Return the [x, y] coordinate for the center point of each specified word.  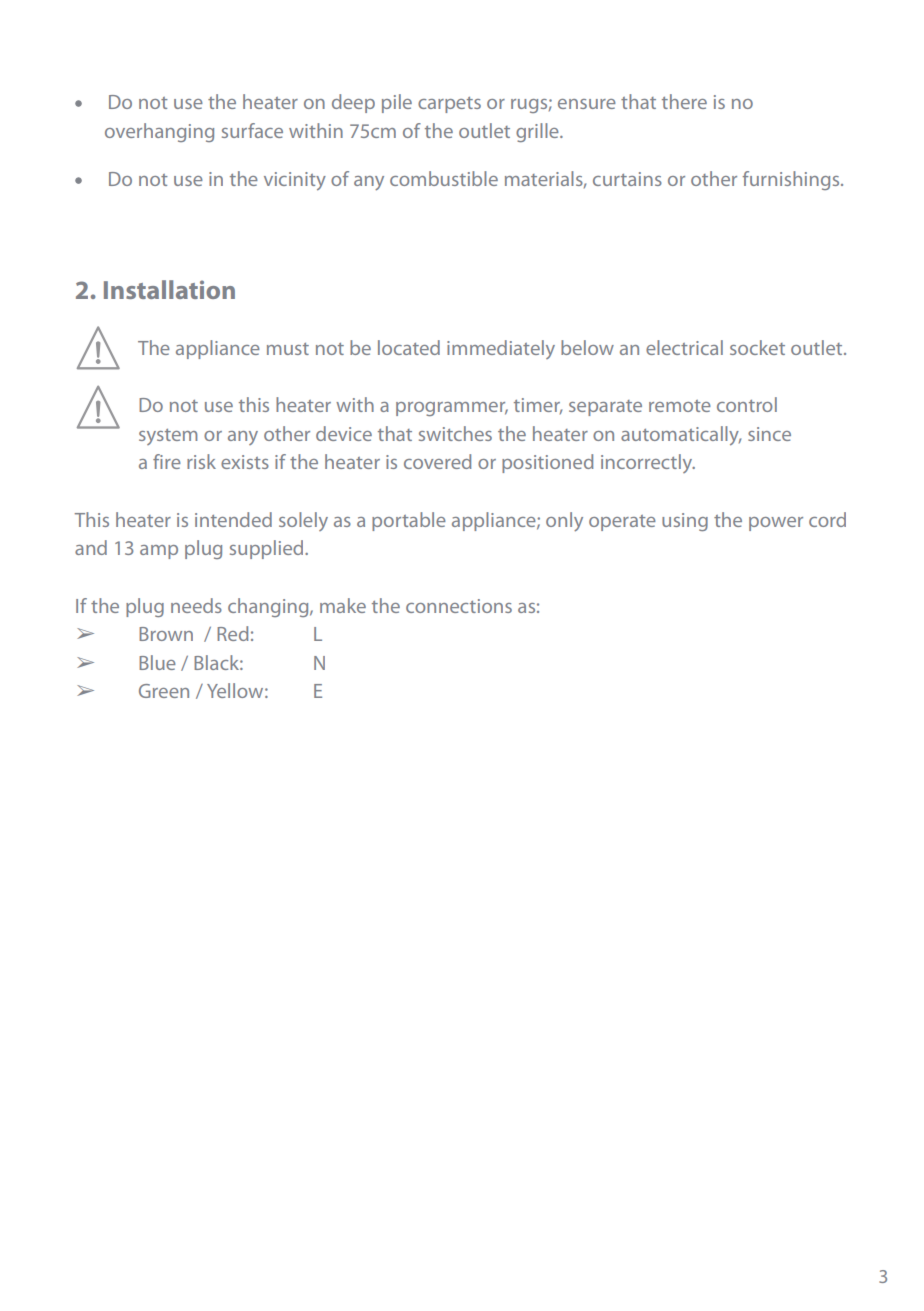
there [684, 101]
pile [397, 103]
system [168, 437]
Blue [157, 662]
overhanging [159, 132]
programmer [452, 409]
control [747, 404]
